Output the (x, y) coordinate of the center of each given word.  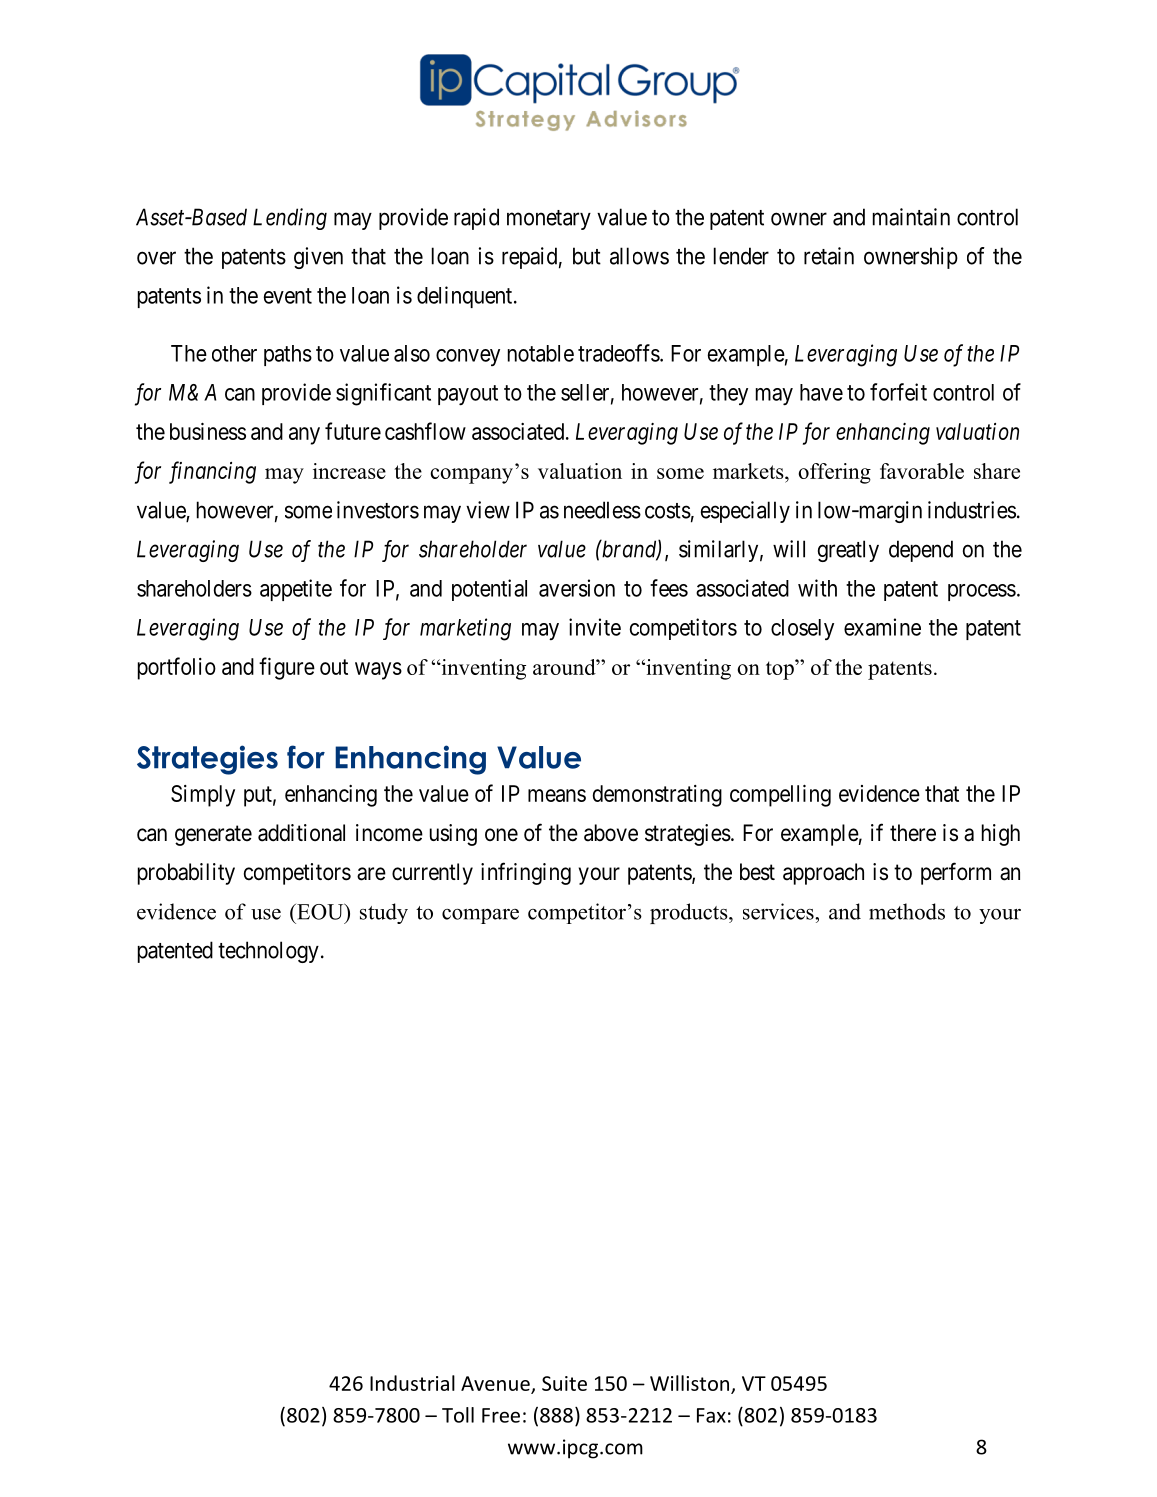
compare (480, 916)
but (587, 256)
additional (301, 833)
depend (921, 551)
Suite (564, 1383)
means (557, 795)
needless (602, 510)
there (913, 833)
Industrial (412, 1383)
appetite (296, 590)
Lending (290, 219)
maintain (911, 217)
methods (907, 911)
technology (268, 952)
